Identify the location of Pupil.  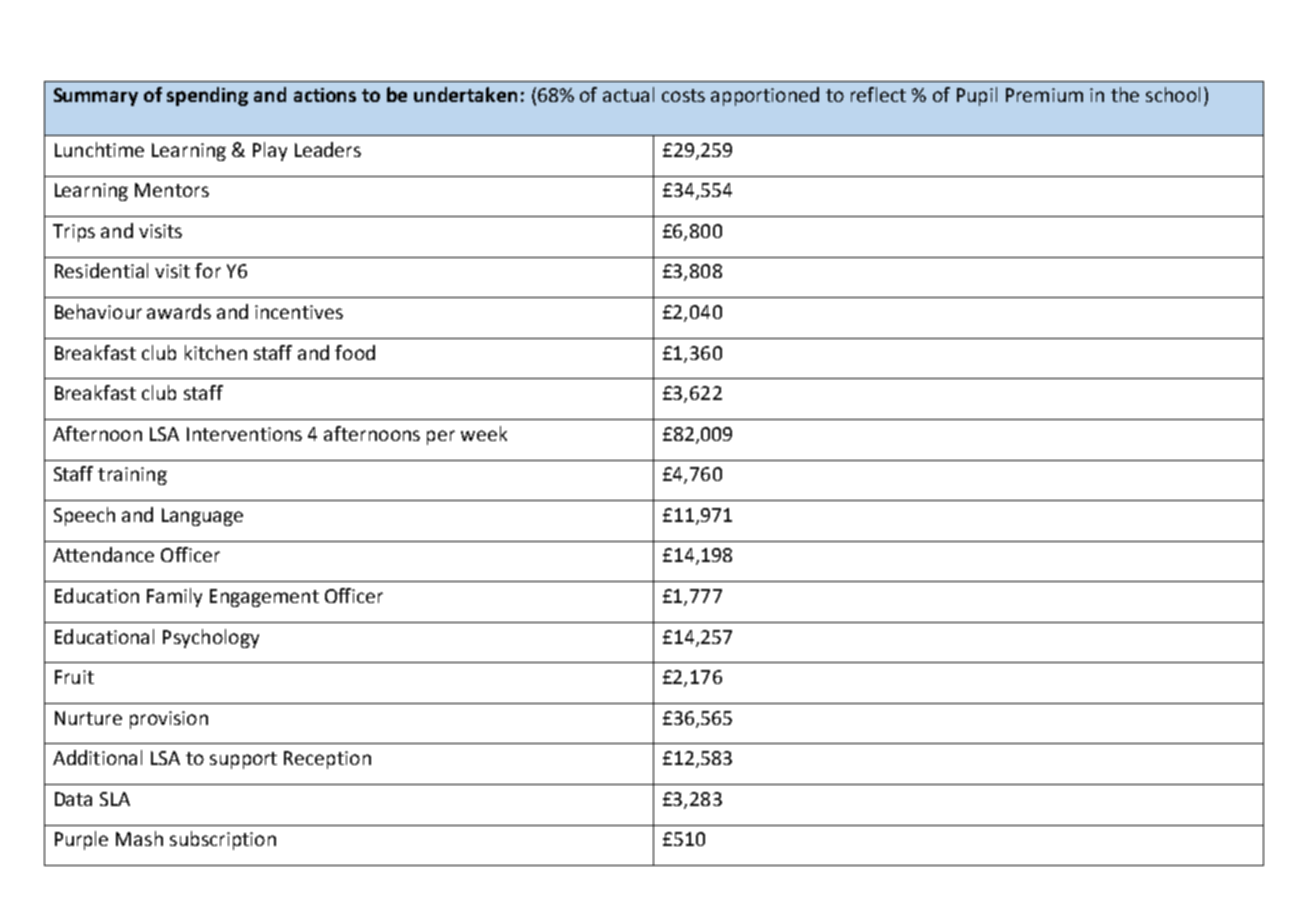
(977, 96).
